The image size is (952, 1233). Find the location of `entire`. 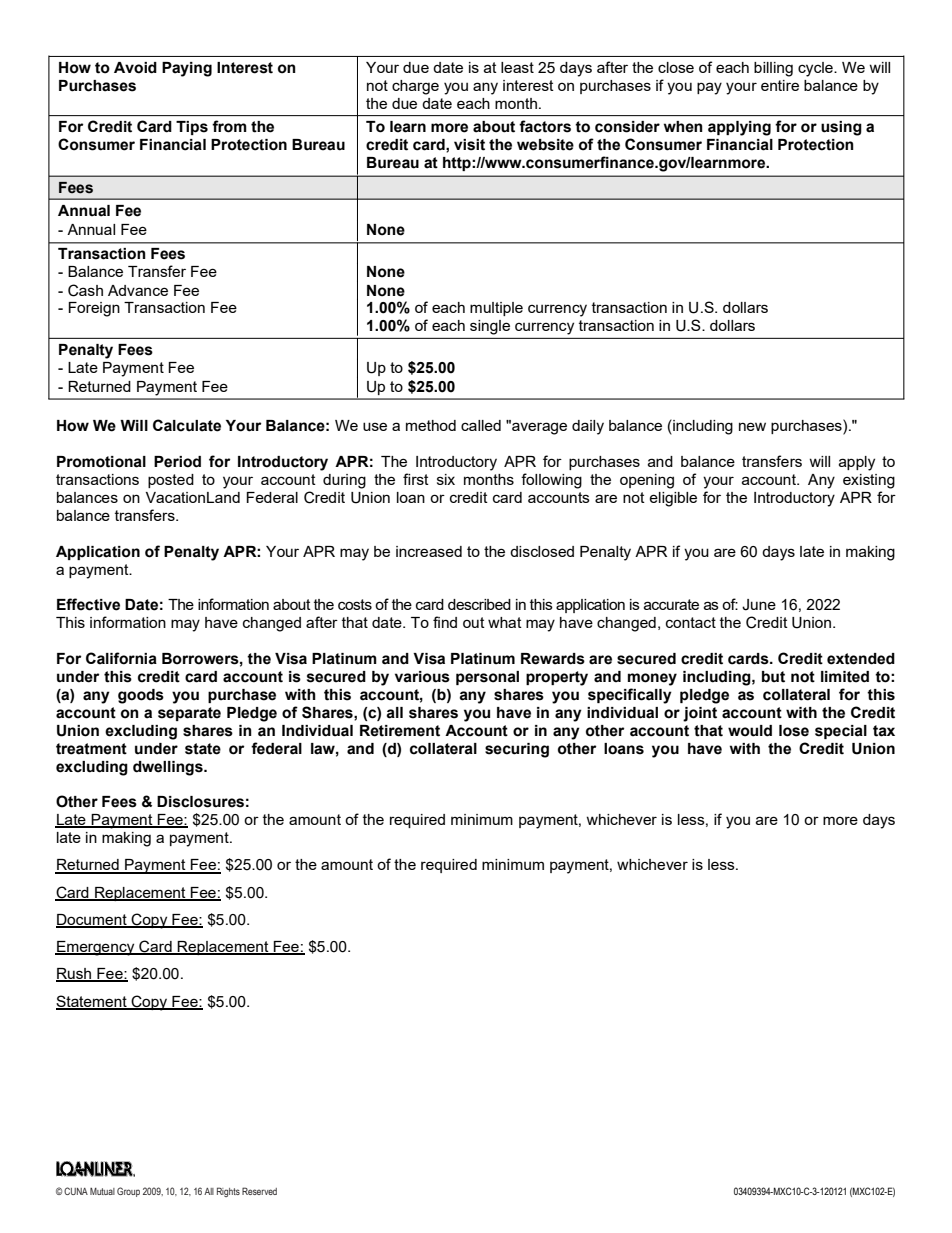

entire is located at coordinates (780, 85).
